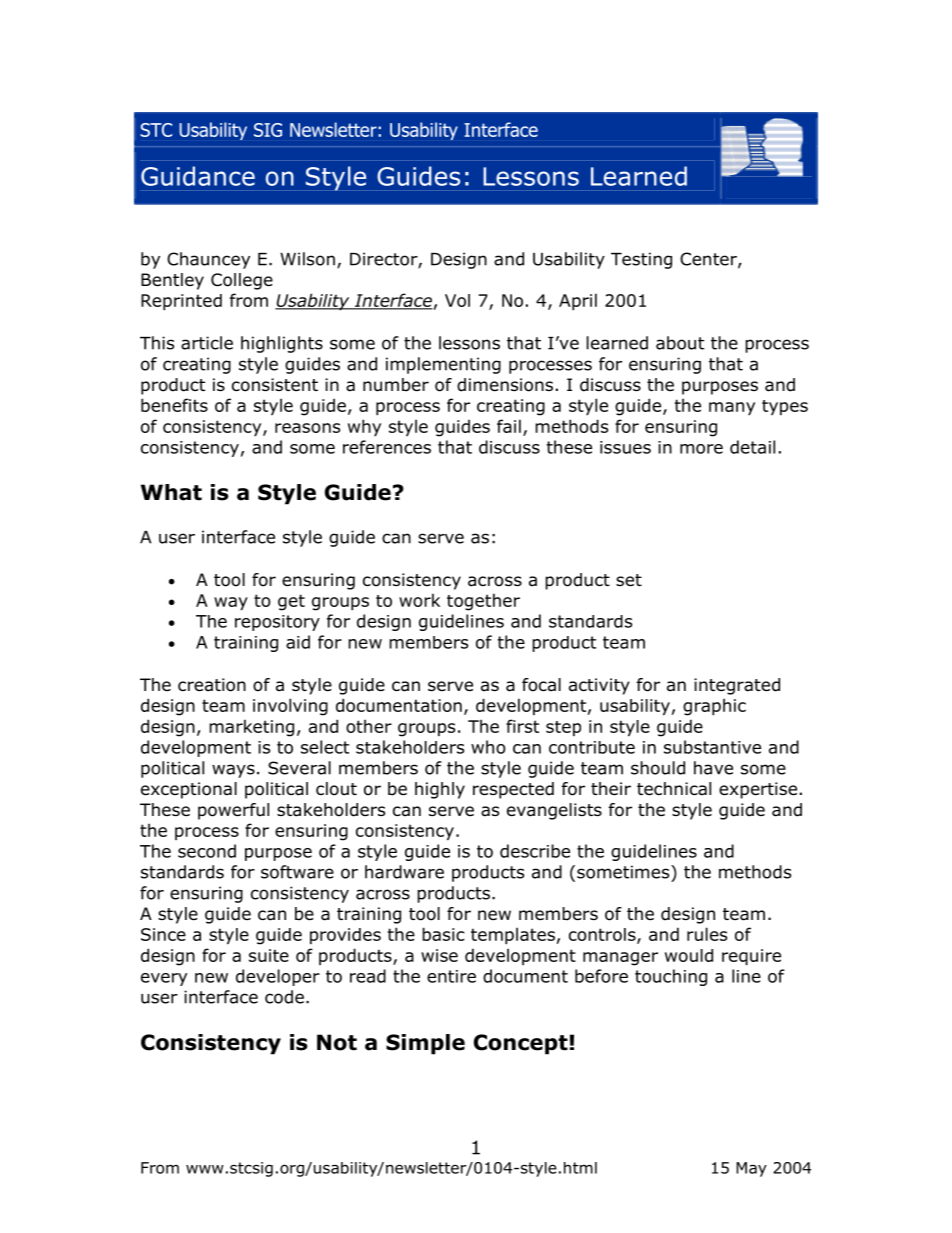 Image resolution: width=952 pixels, height=1233 pixels. Describe the element at coordinates (337, 1042) in the image. I see `Not` at that location.
